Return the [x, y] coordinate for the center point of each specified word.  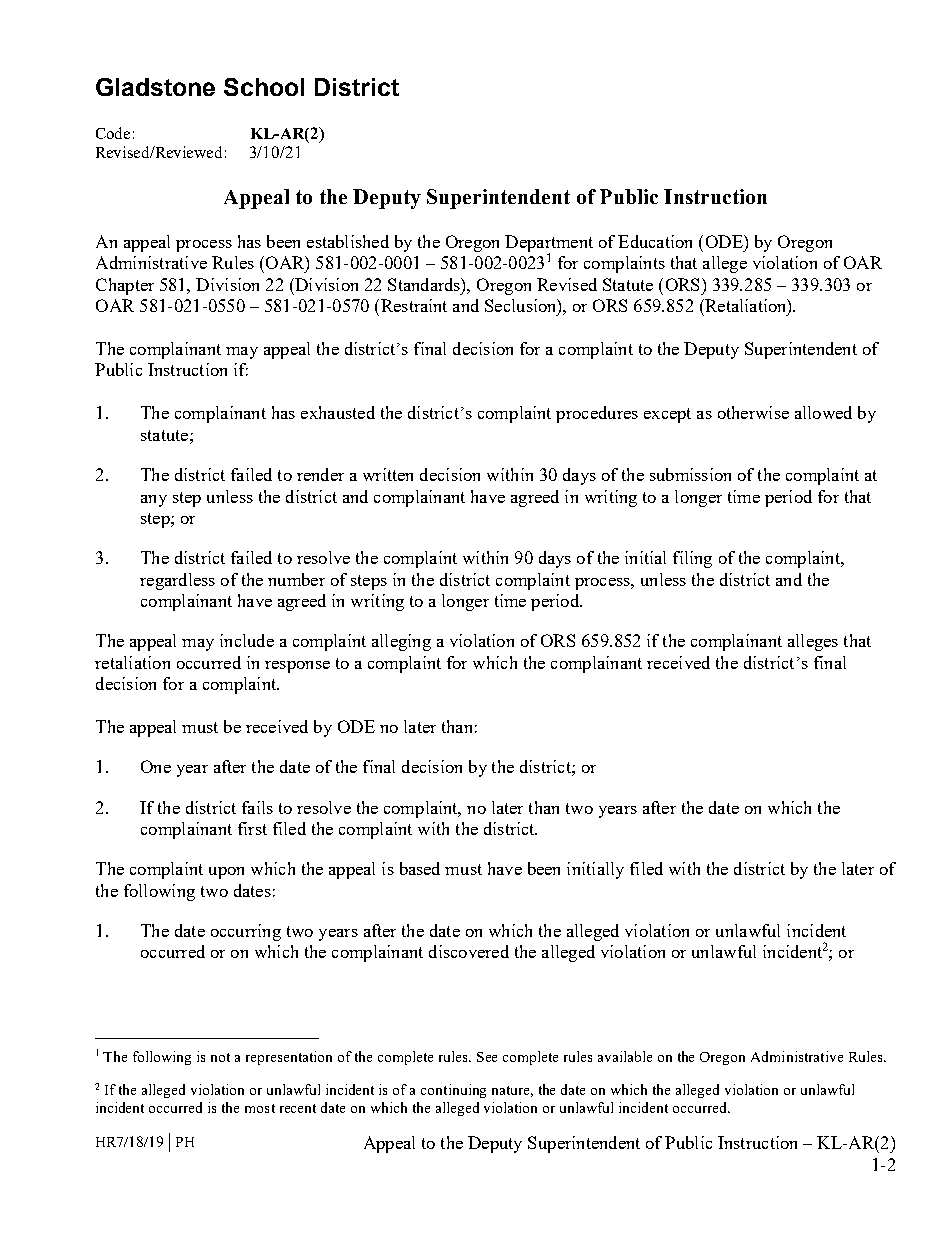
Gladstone [155, 87]
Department [549, 244]
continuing [453, 1091]
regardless [177, 581]
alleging [401, 642]
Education [655, 241]
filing [692, 559]
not [220, 1057]
